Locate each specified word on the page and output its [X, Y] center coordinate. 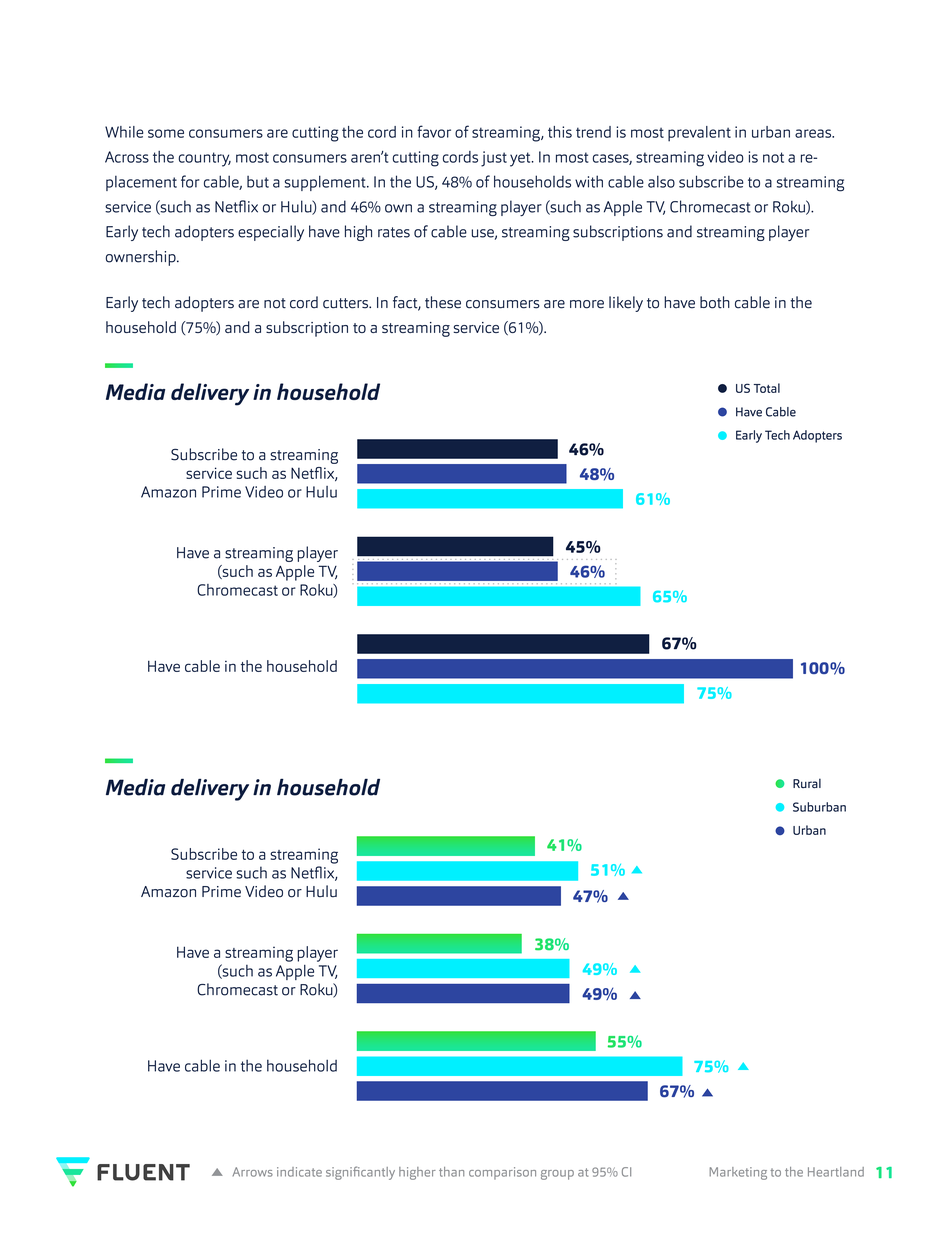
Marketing [738, 1173]
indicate [299, 1172]
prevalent [699, 134]
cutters [347, 303]
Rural [807, 783]
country [204, 159]
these [443, 302]
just [494, 159]
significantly [360, 1173]
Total [767, 388]
